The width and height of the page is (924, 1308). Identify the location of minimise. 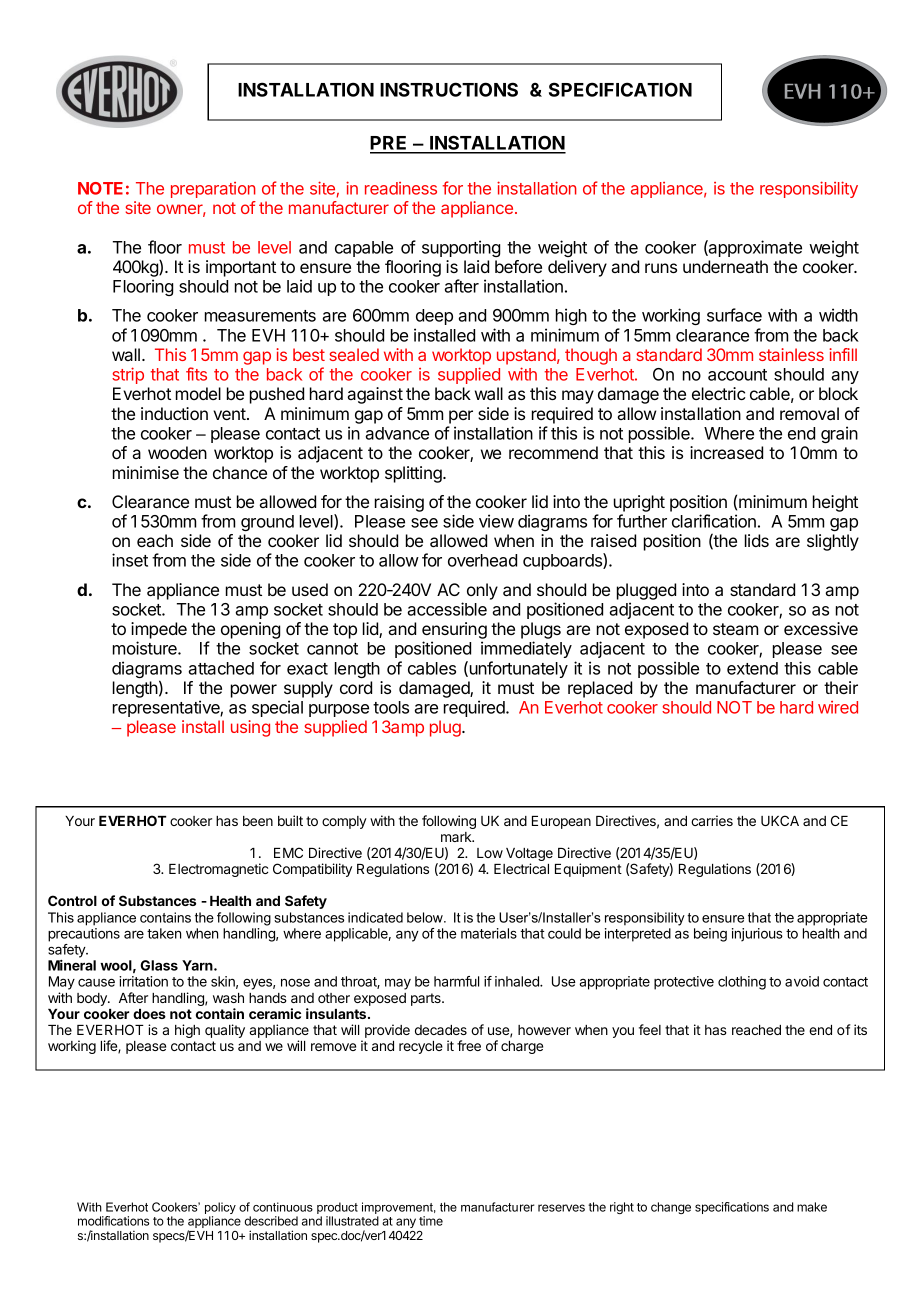
(146, 472).
